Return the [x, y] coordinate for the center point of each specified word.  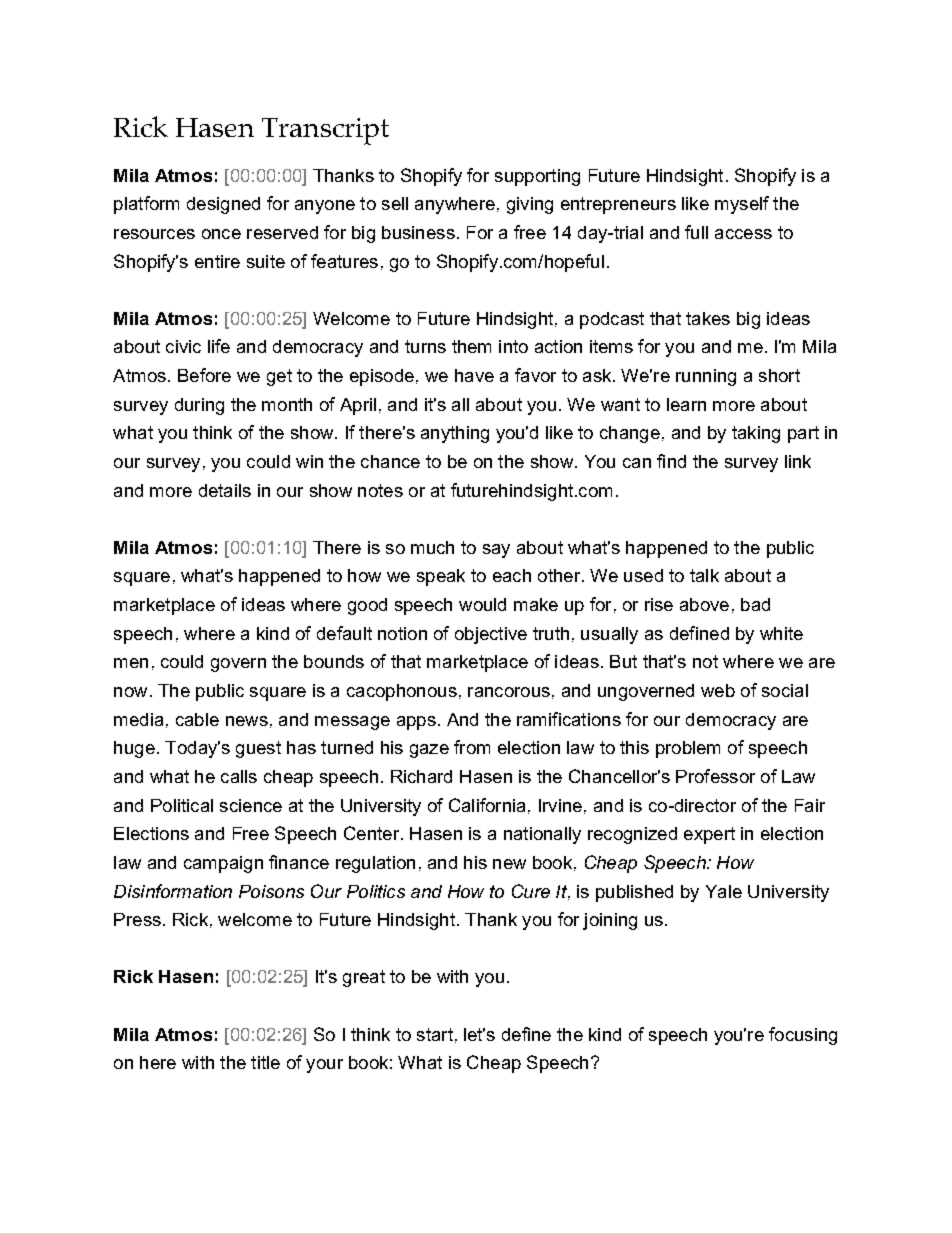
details [225, 490]
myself [742, 205]
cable [197, 719]
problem [688, 749]
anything [455, 434]
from [472, 747]
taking [756, 434]
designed [223, 205]
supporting [537, 177]
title [265, 1062]
